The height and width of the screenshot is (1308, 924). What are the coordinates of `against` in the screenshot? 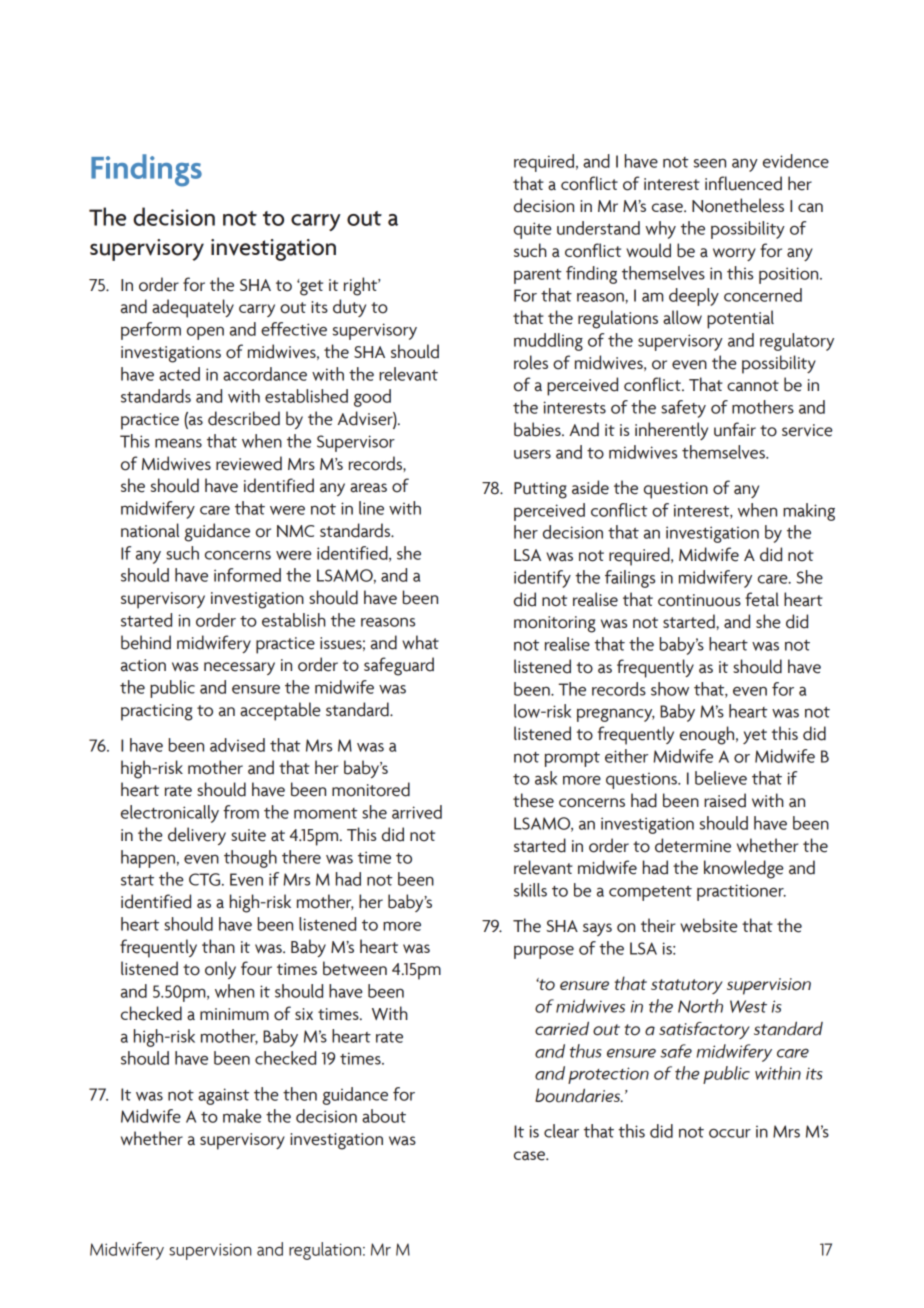 It's located at (223, 1096).
